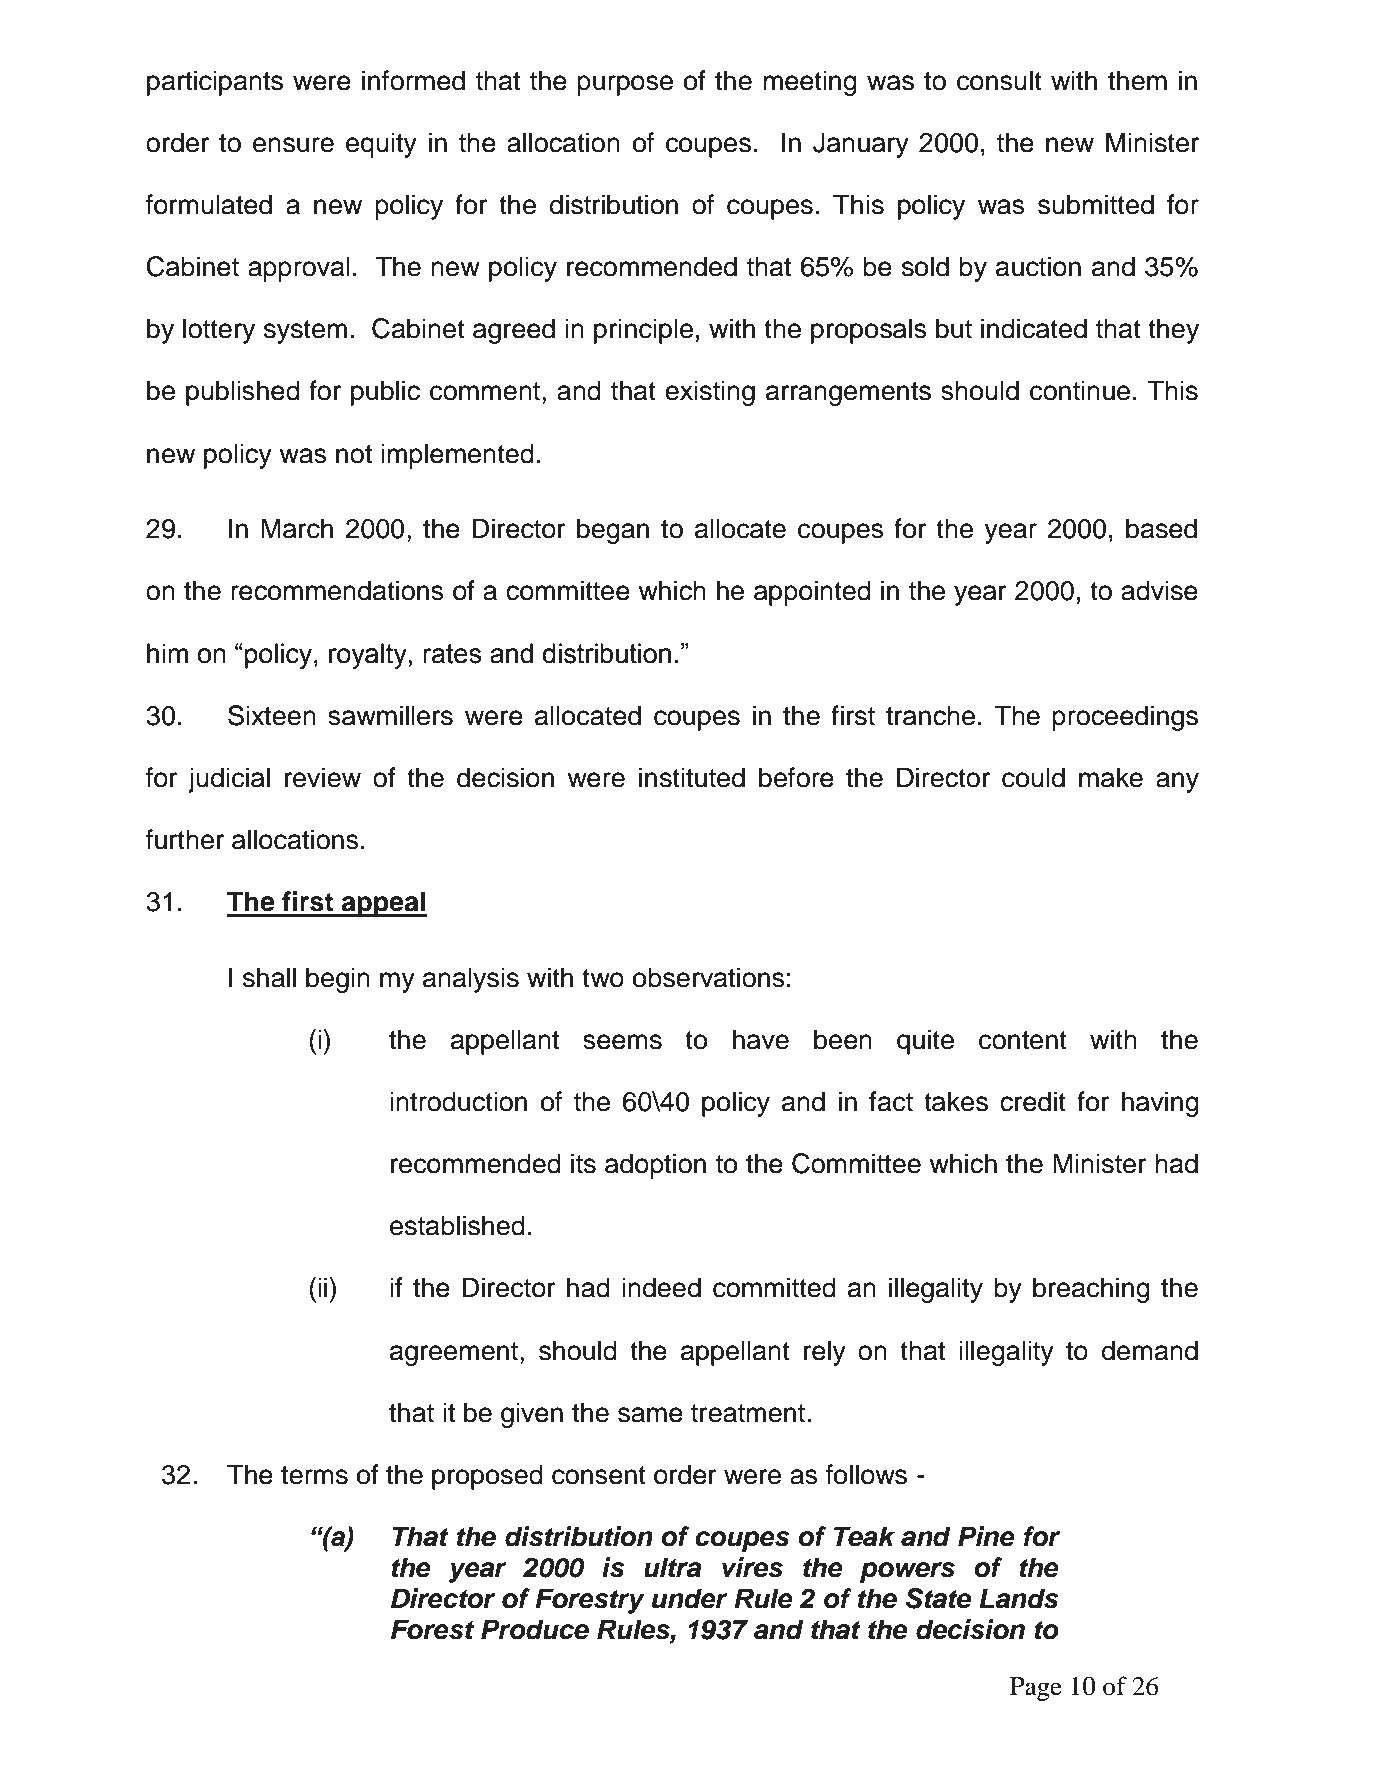 This screenshot has height=1783, width=1378. What do you see at coordinates (314, 1475) in the screenshot?
I see `terms` at bounding box center [314, 1475].
